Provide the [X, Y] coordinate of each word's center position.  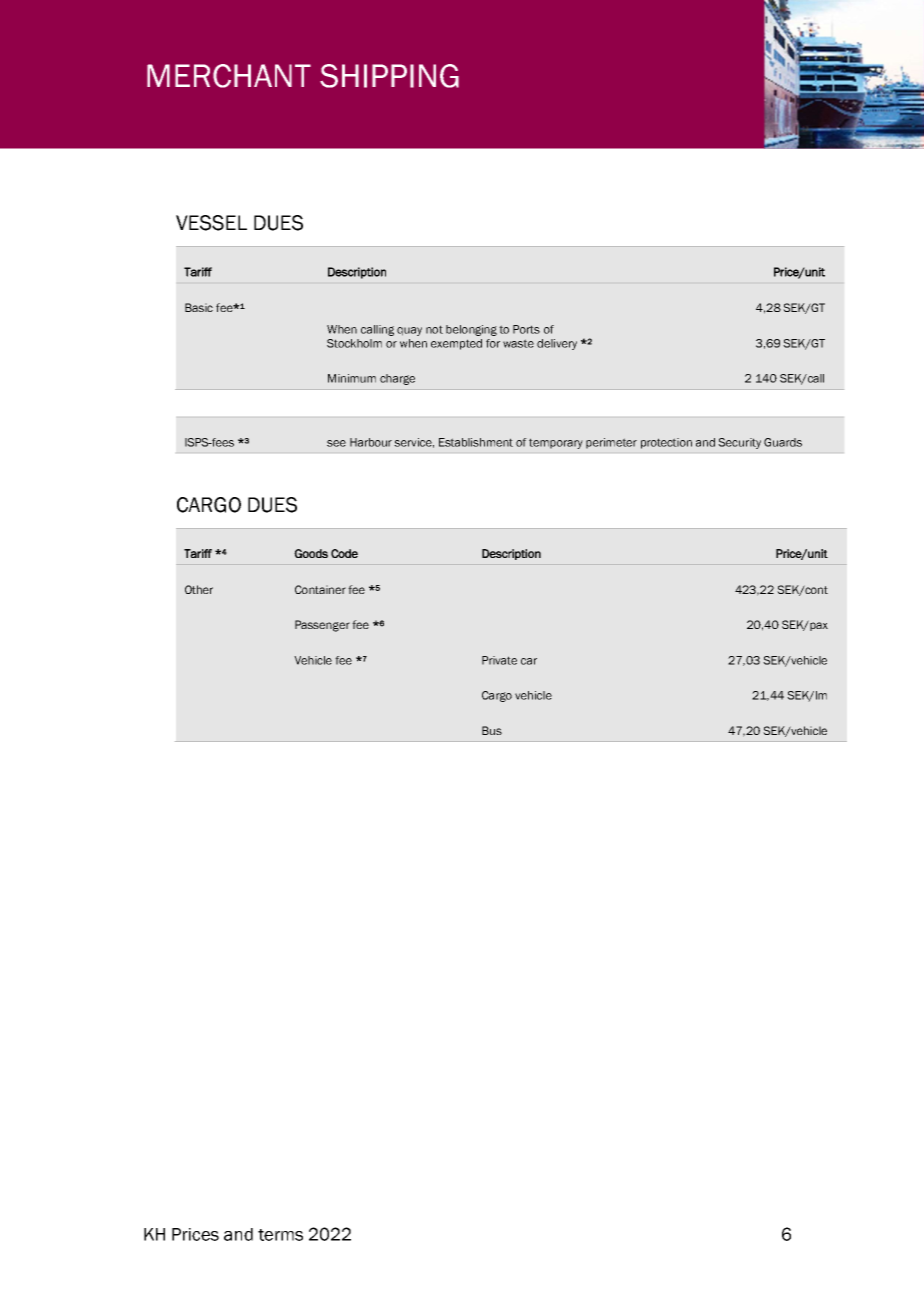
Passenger [322, 626]
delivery [557, 344]
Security [739, 443]
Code [344, 553]
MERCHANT [229, 76]
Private [499, 660]
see [336, 443]
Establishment [476, 442]
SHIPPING [389, 76]
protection [666, 443]
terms [280, 1235]
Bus [492, 730]
